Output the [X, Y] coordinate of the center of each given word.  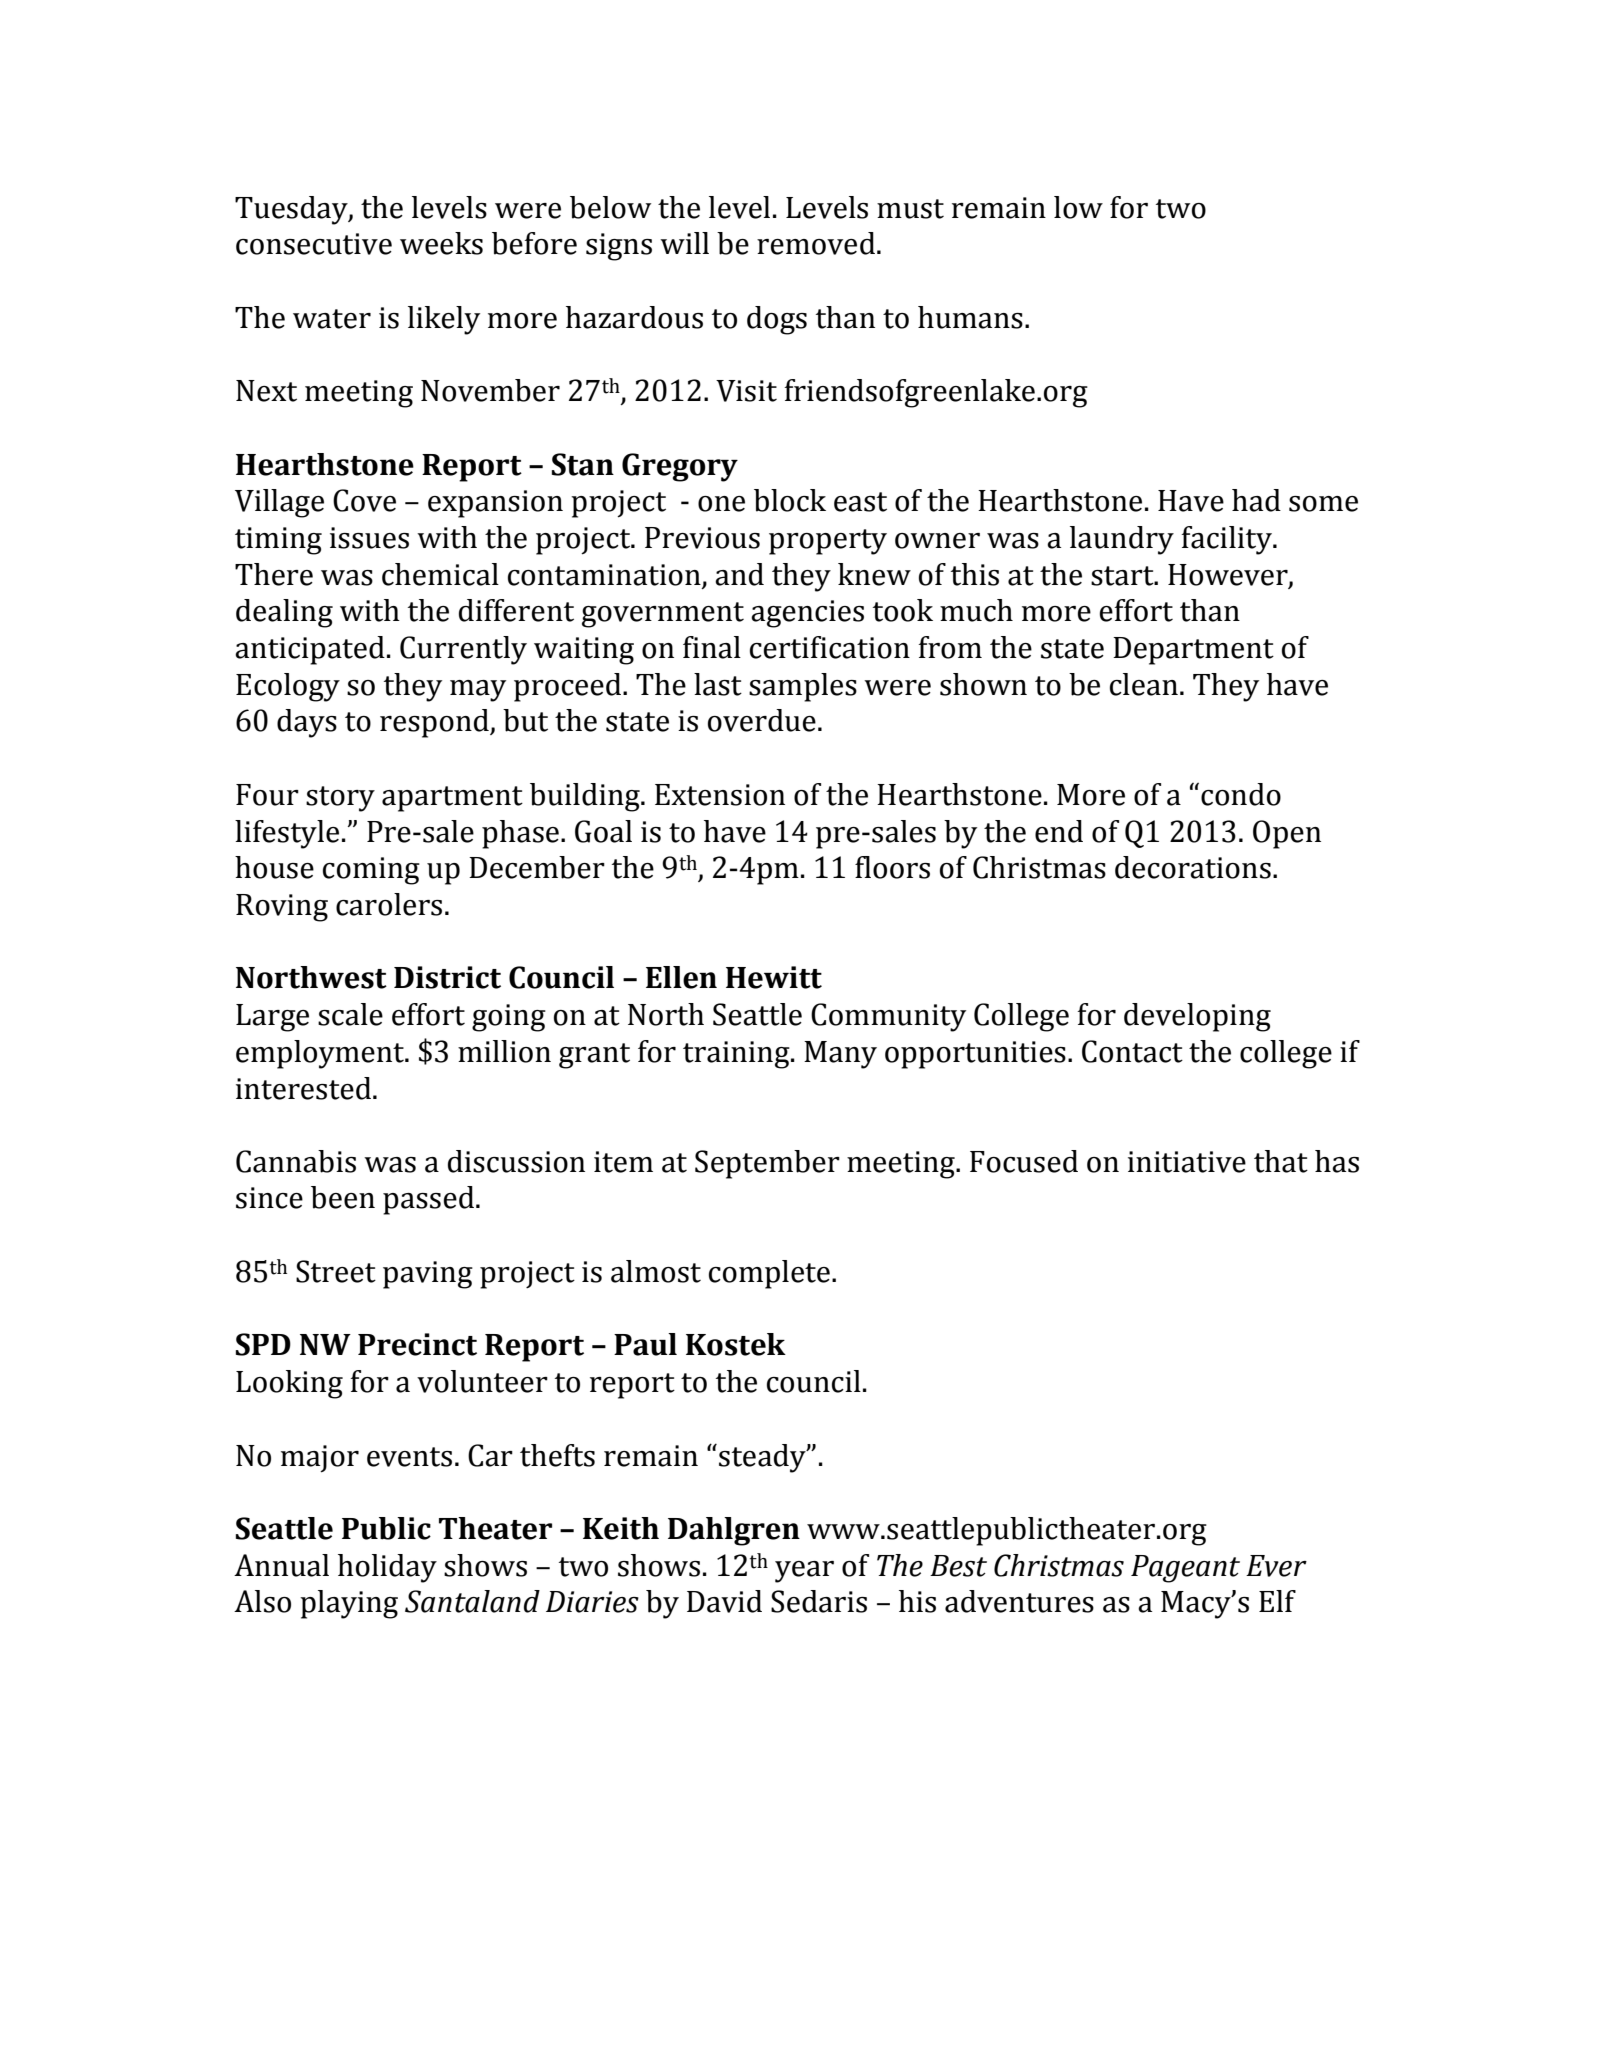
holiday [387, 1568]
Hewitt [774, 977]
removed [816, 243]
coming [371, 871]
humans [970, 317]
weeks [441, 243]
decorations [1193, 867]
